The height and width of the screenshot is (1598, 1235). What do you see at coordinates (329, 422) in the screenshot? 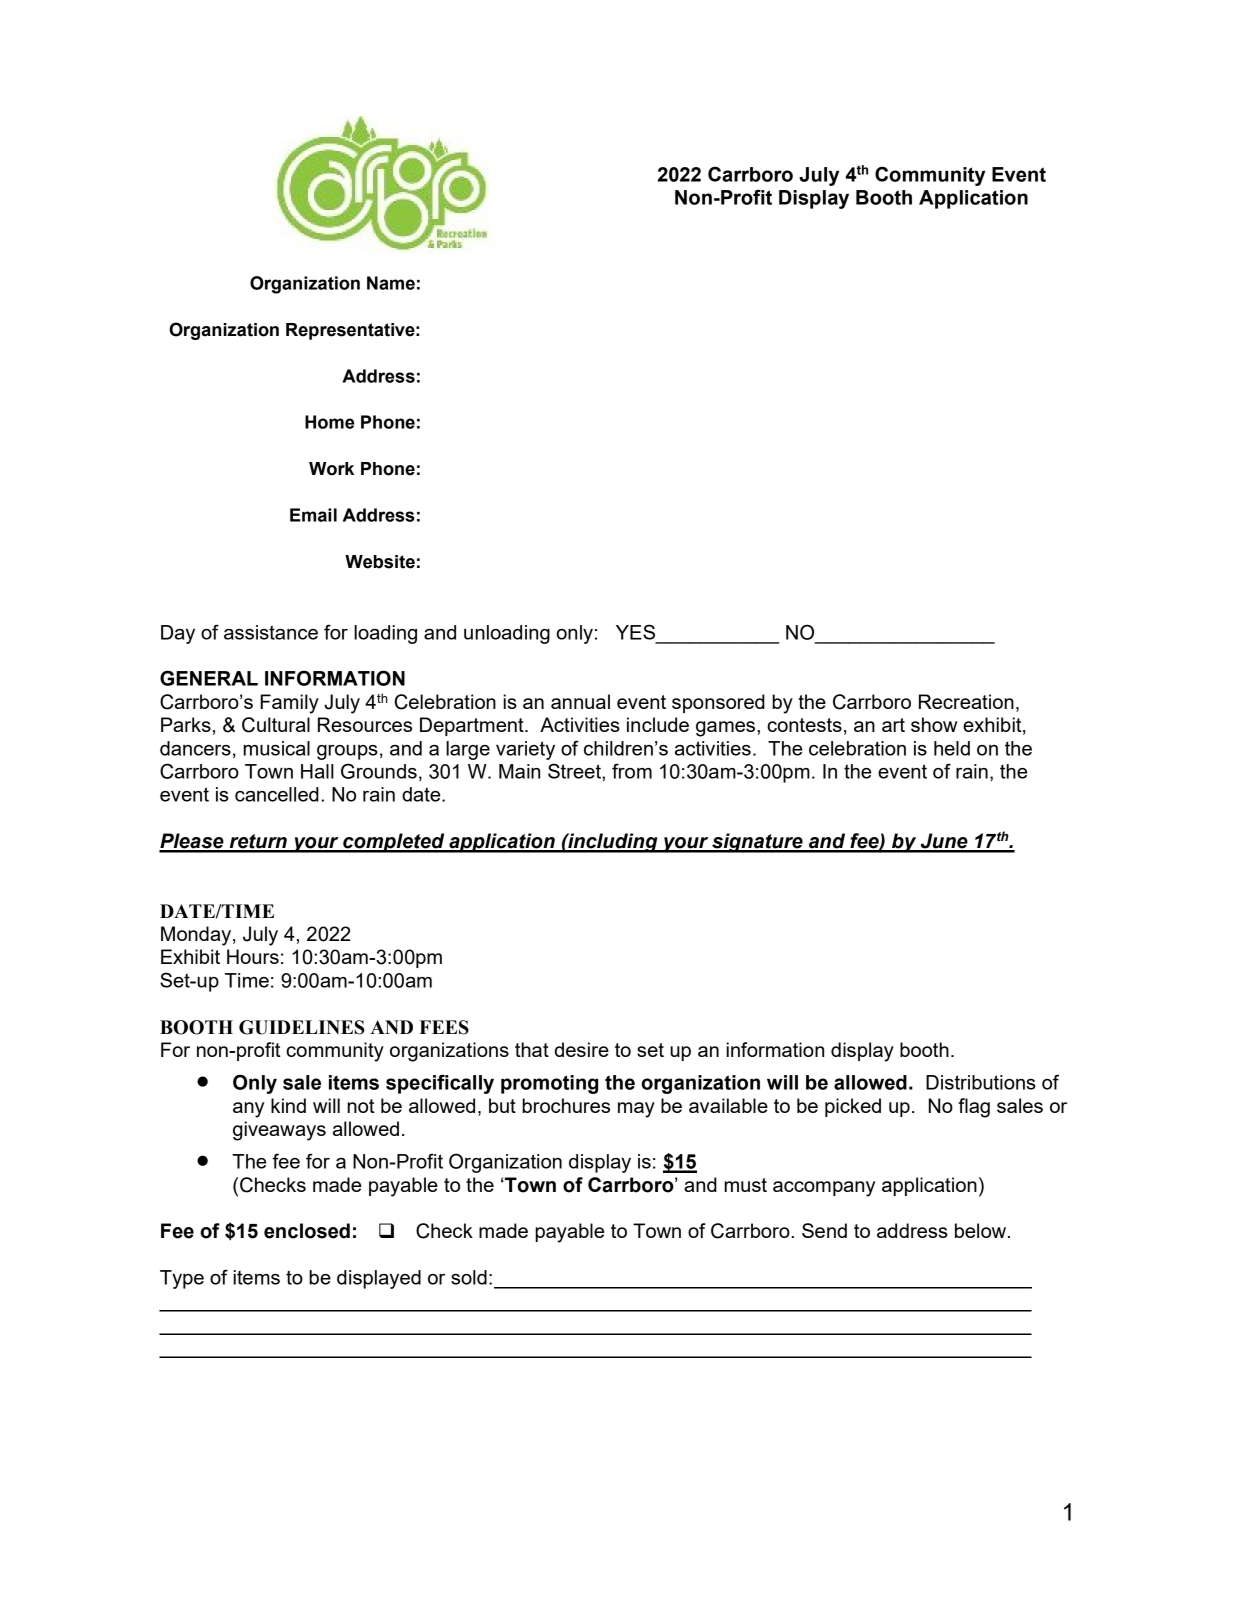
I see `Home` at bounding box center [329, 422].
